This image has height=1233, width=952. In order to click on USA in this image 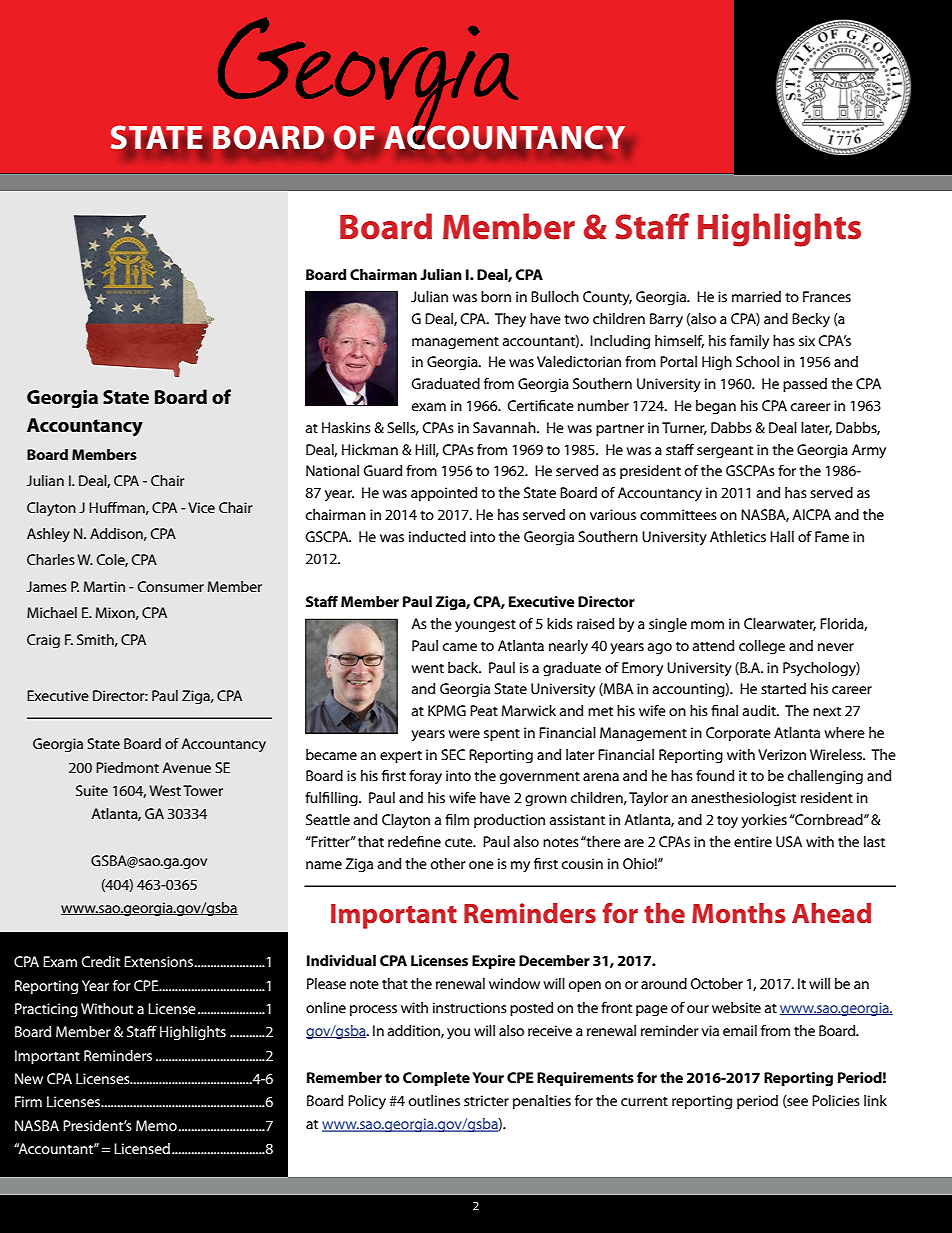, I will do `click(789, 841)`.
